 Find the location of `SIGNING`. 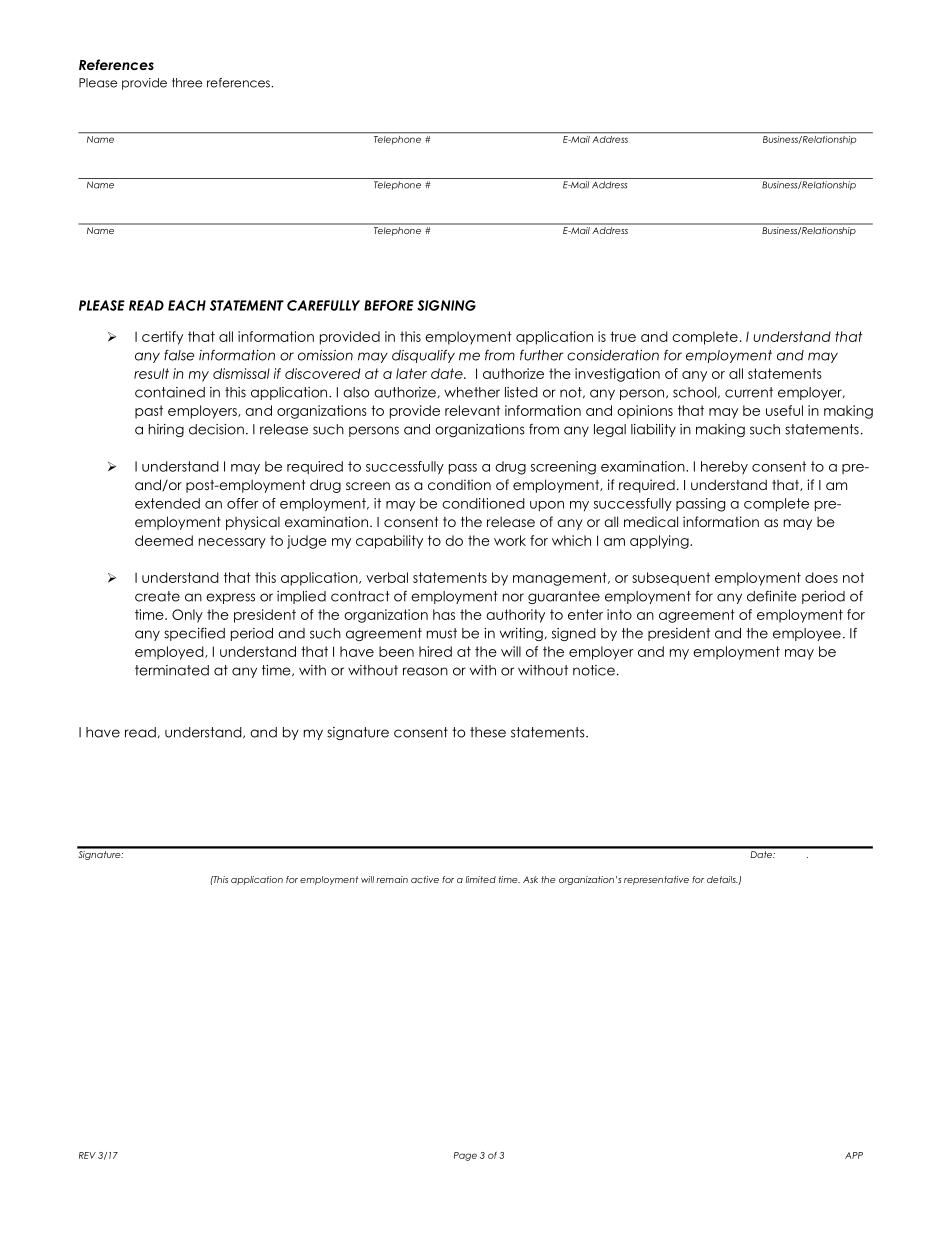

SIGNING is located at coordinates (446, 305).
